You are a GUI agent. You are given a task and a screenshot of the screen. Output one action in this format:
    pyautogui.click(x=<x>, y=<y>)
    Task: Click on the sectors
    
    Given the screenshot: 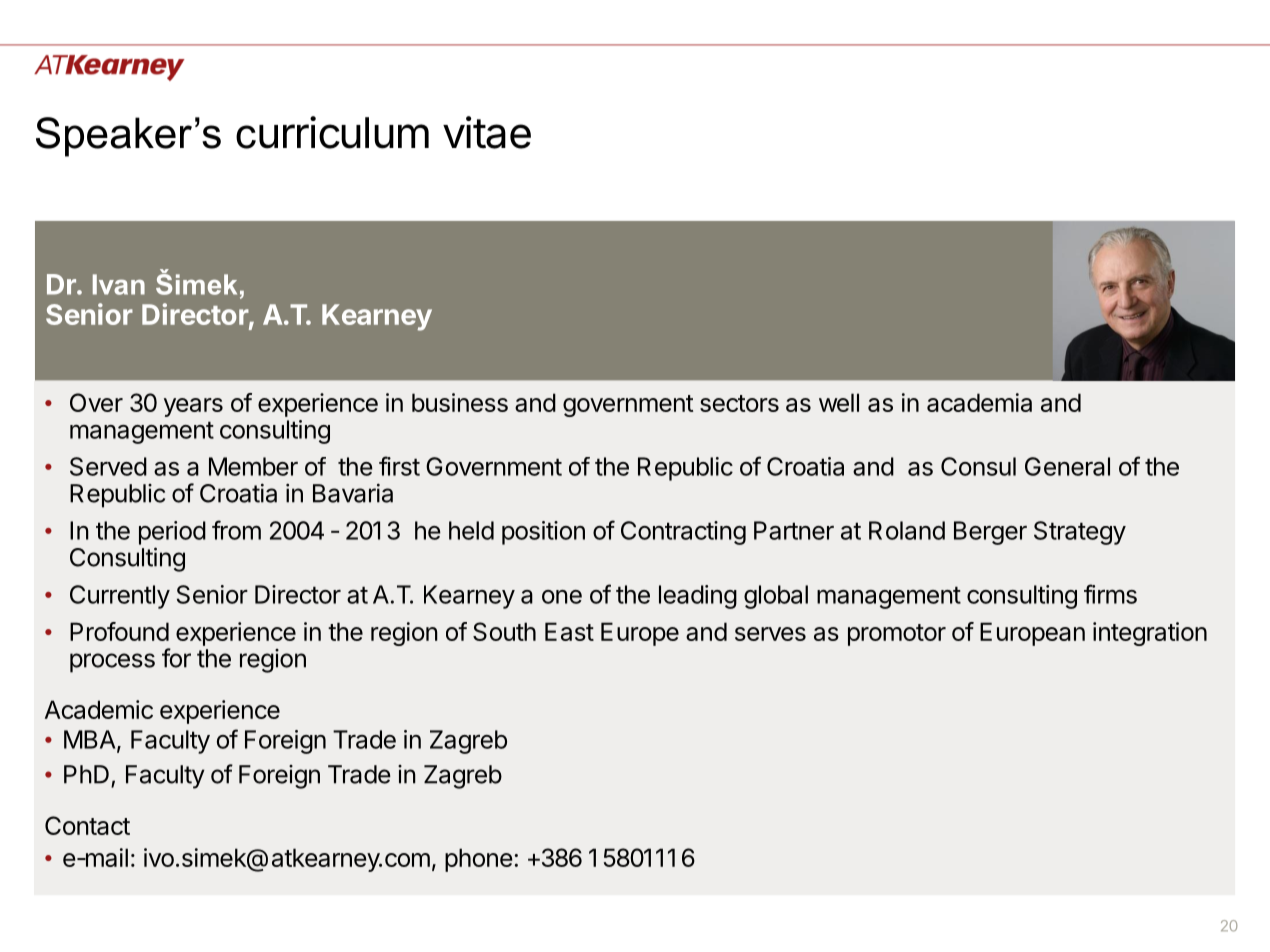 What is the action you would take?
    pyautogui.click(x=739, y=403)
